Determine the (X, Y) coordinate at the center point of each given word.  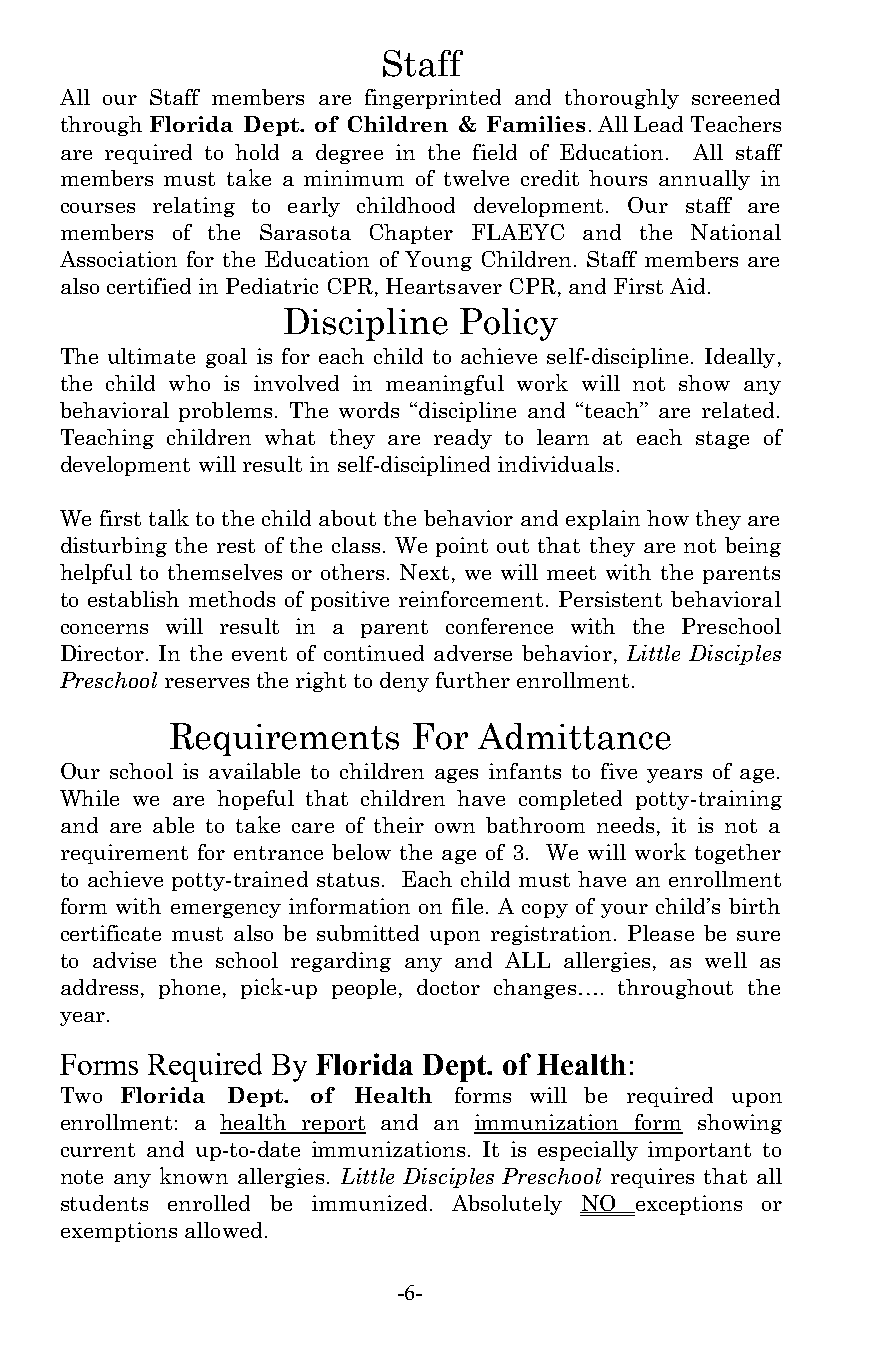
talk (169, 517)
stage (722, 440)
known (194, 1175)
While (89, 798)
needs (625, 825)
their (399, 825)
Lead (658, 124)
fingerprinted (433, 99)
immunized (369, 1203)
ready (463, 439)
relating (194, 207)
